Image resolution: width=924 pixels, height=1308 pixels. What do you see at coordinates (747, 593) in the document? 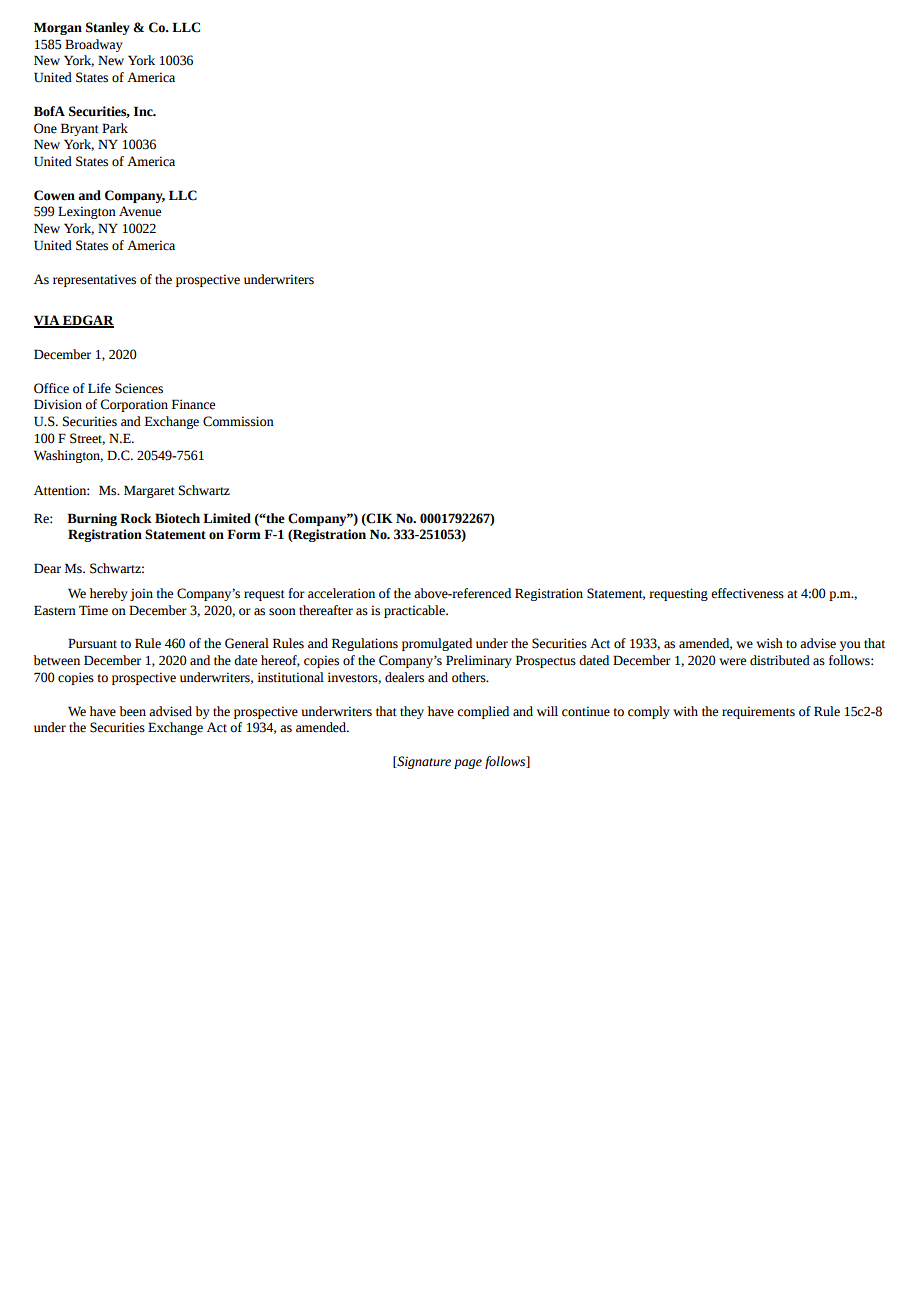
I see `effectiveness` at bounding box center [747, 593].
